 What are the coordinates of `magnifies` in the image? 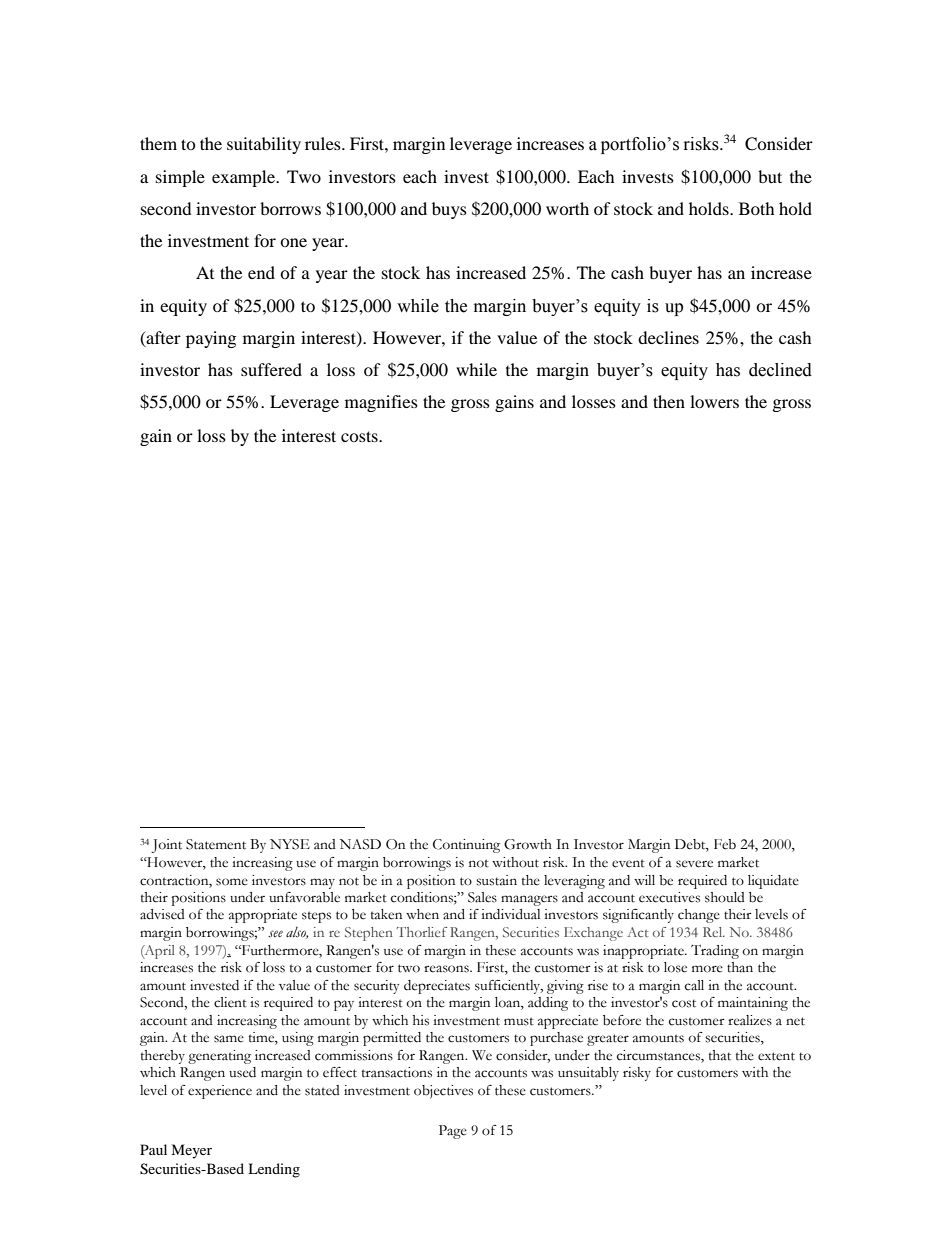 It's located at (381, 403).
